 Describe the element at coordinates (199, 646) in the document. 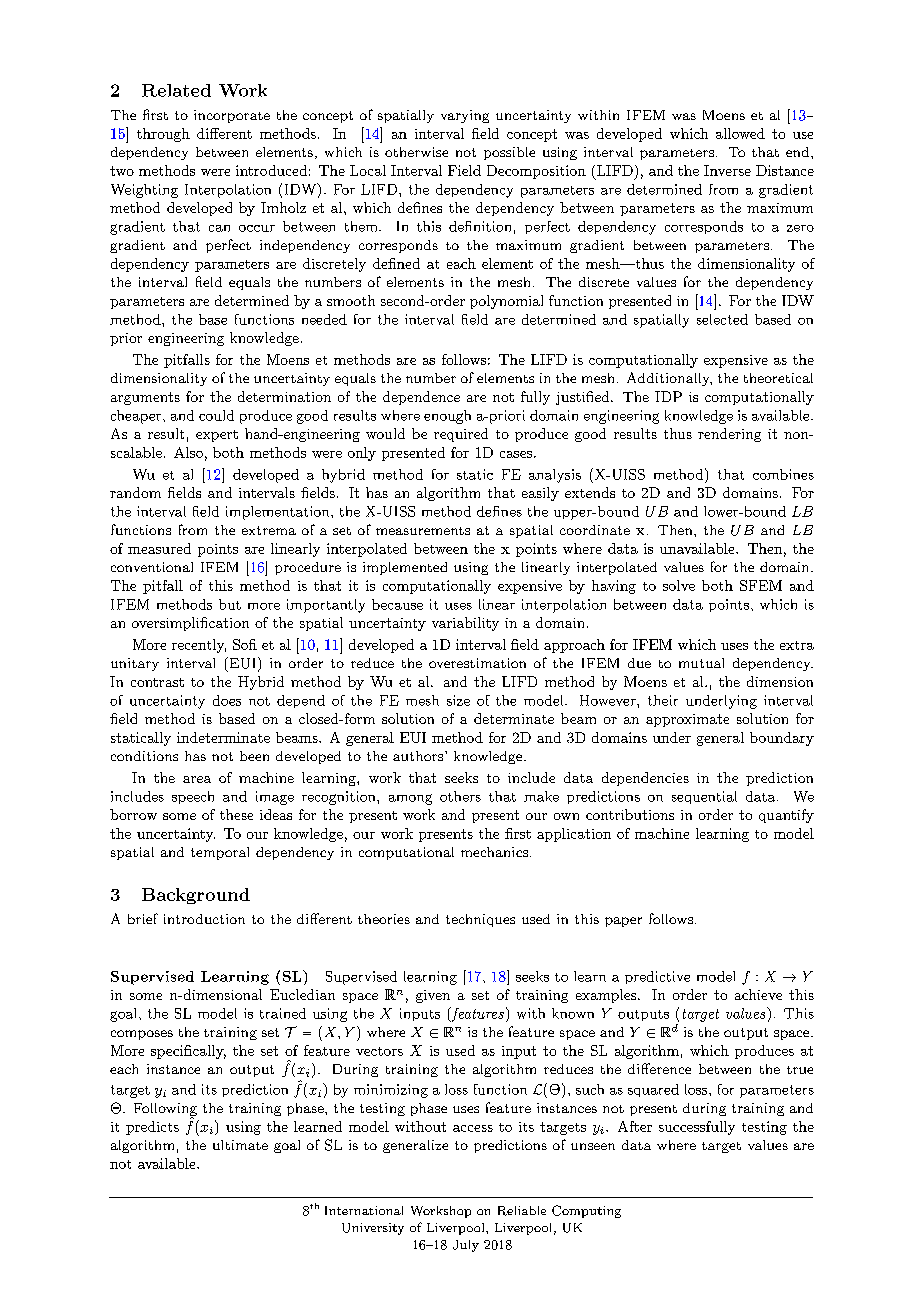

I see `recently` at that location.
